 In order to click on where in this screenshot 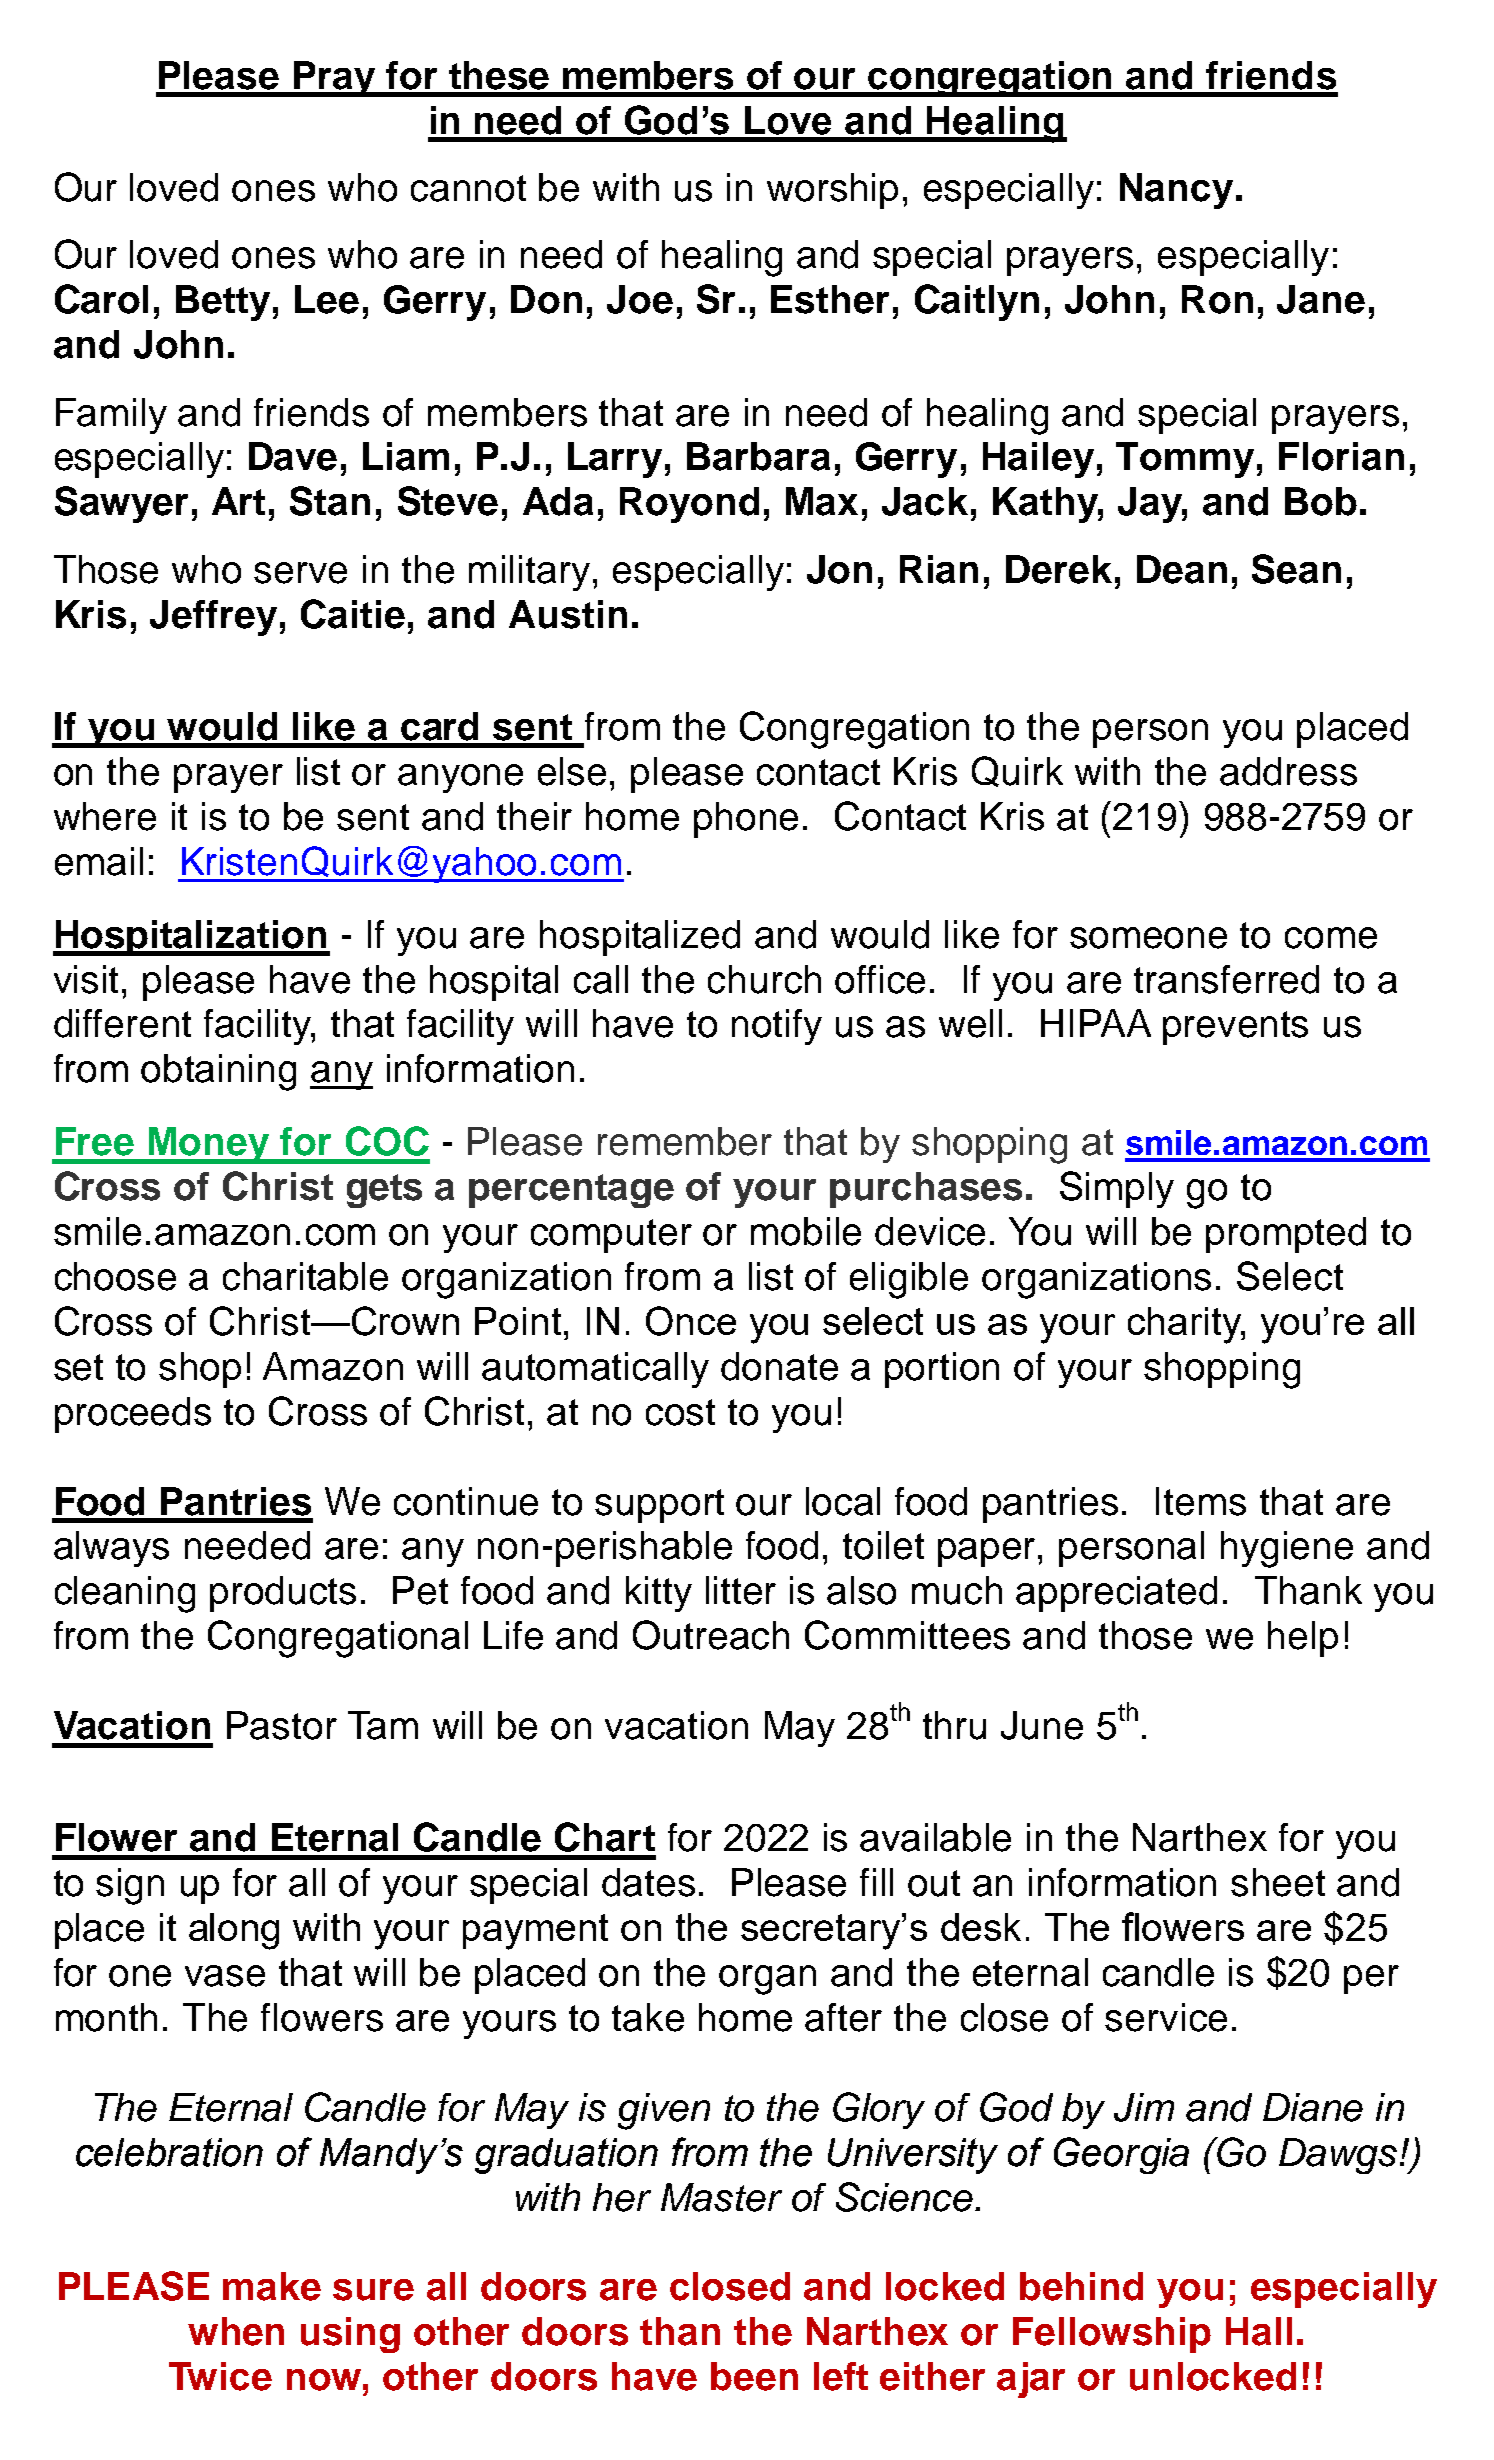, I will do `click(105, 816)`.
